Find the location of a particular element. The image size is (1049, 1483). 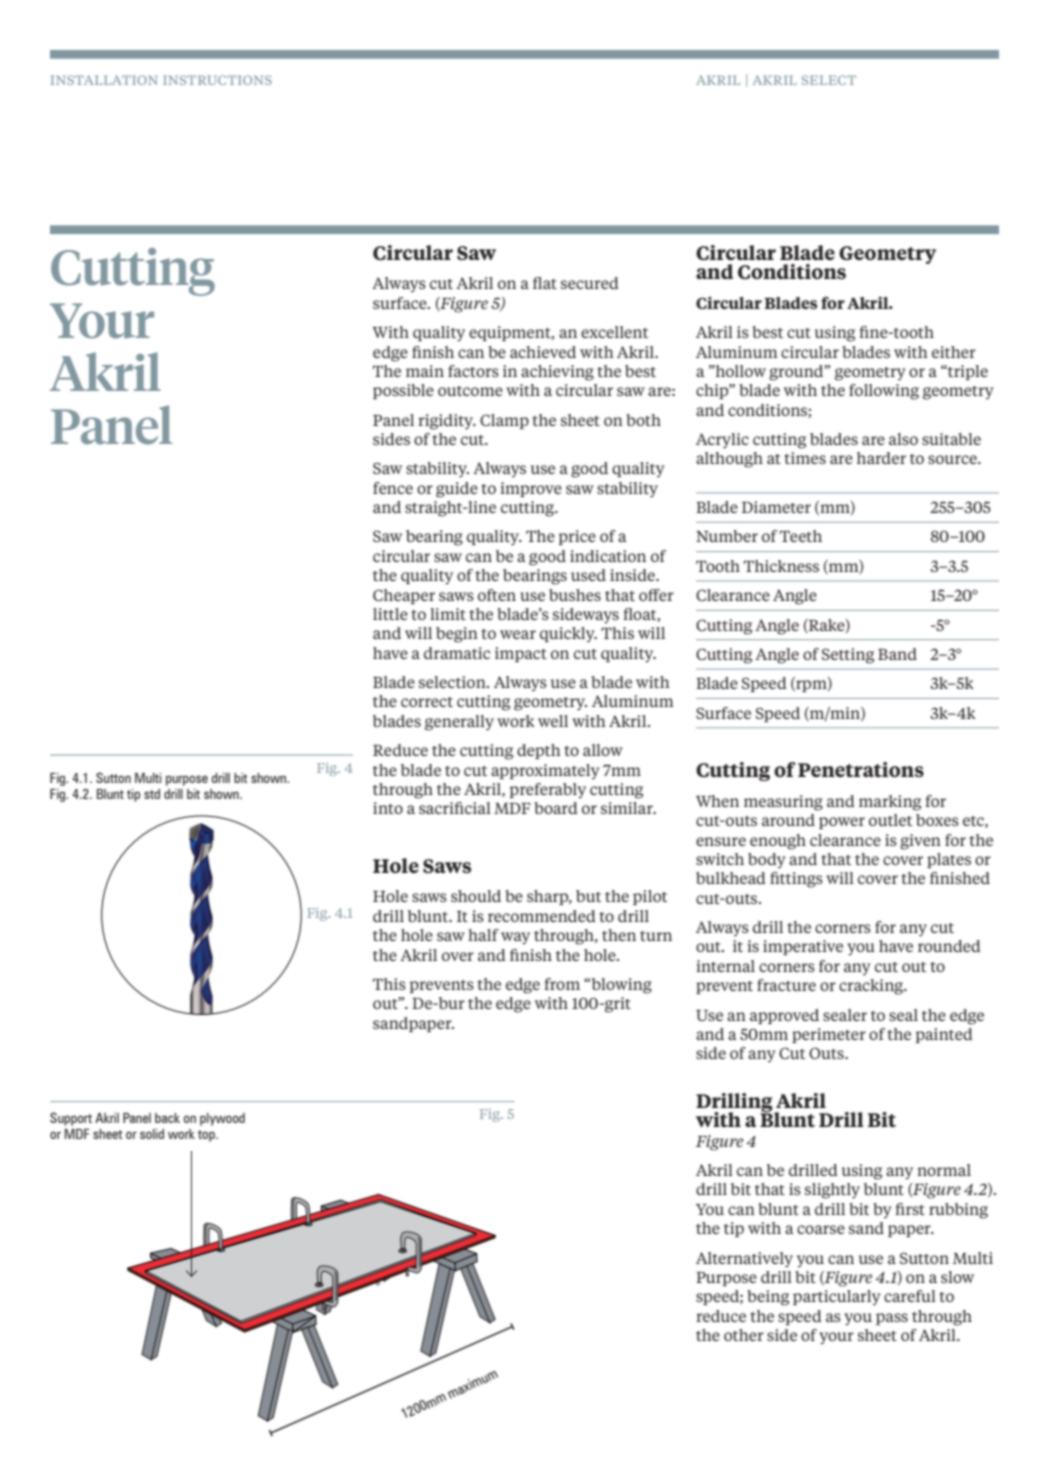

well is located at coordinates (553, 721).
